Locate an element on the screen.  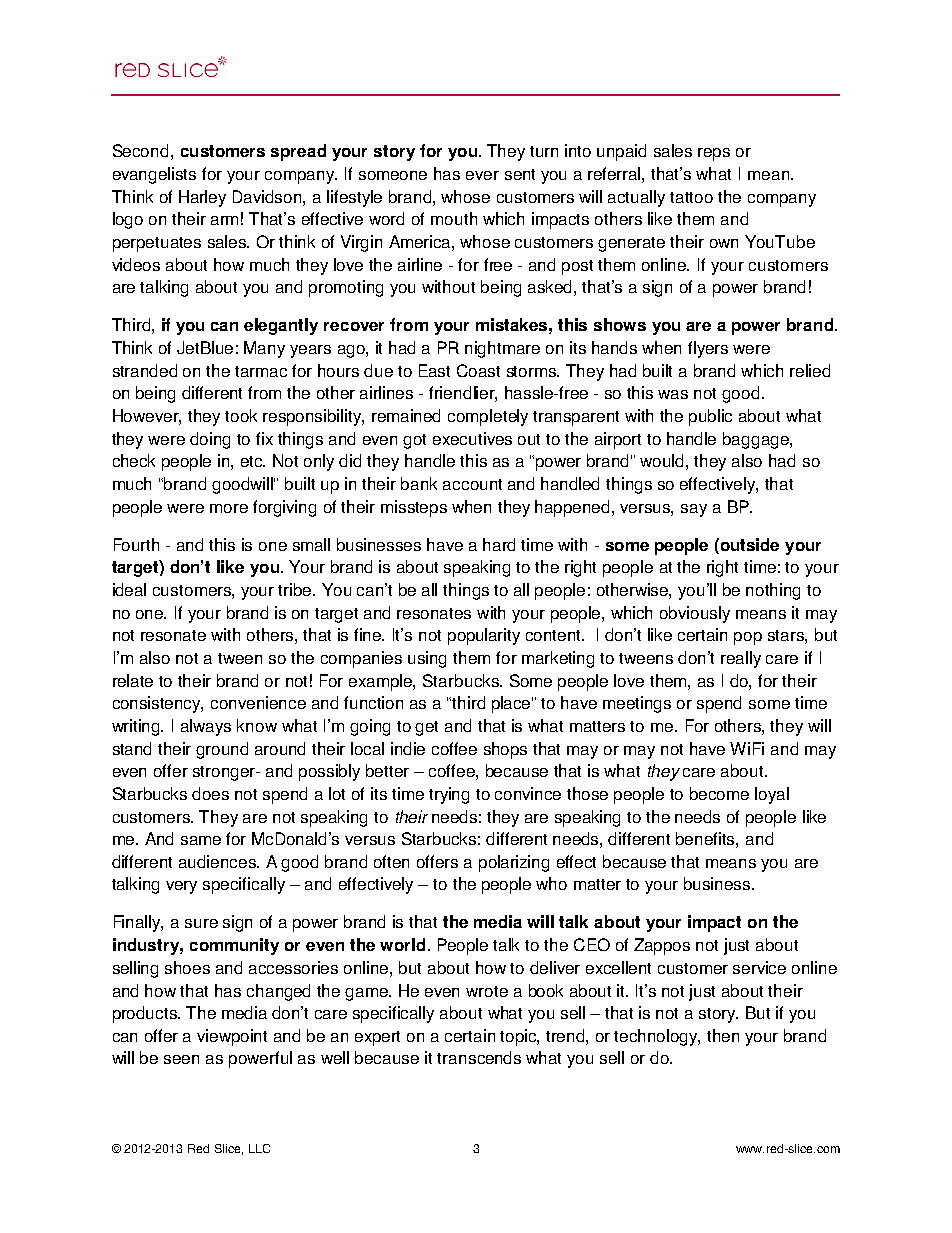
reps is located at coordinates (714, 154).
